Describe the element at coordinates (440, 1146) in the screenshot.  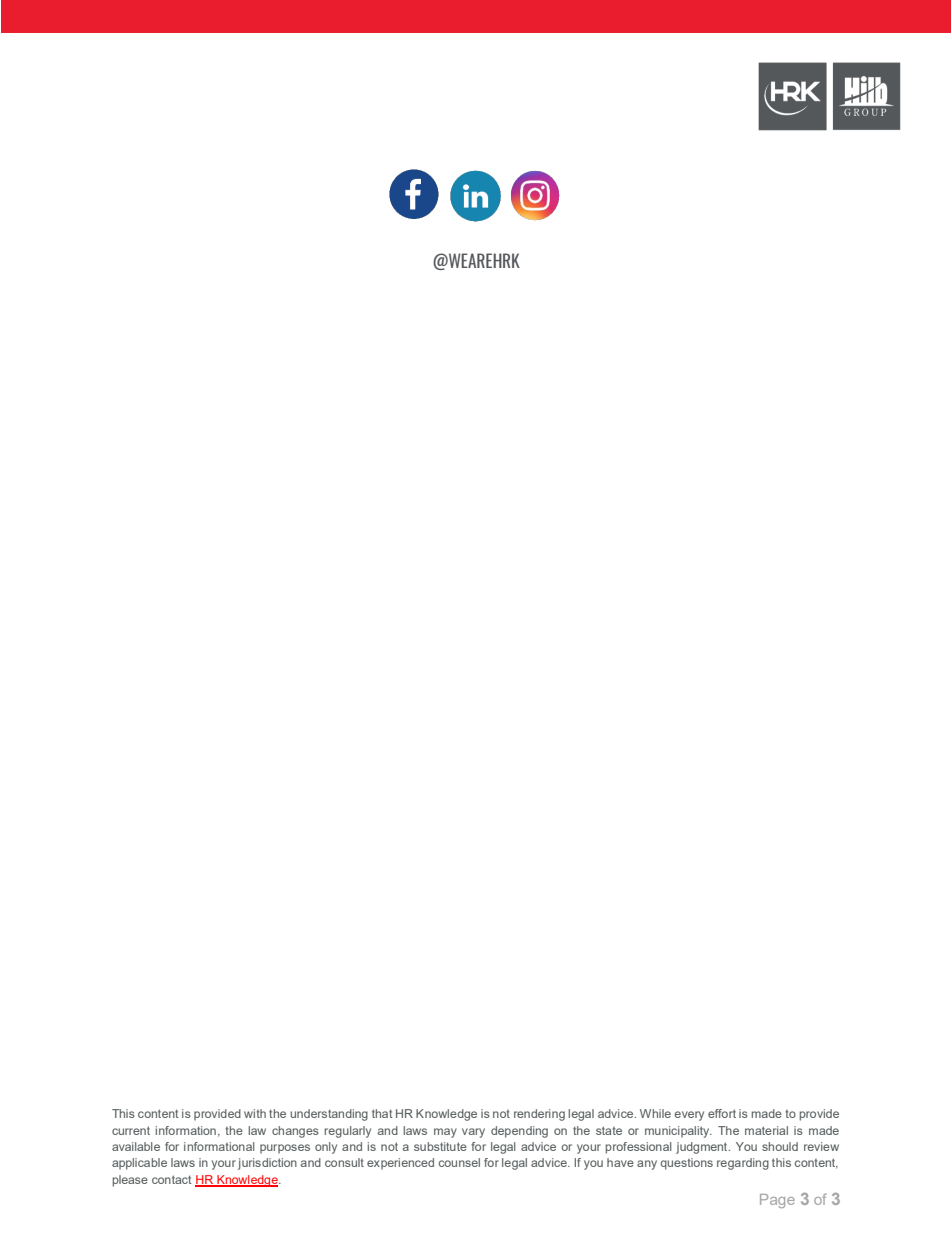
I see `substitute` at that location.
